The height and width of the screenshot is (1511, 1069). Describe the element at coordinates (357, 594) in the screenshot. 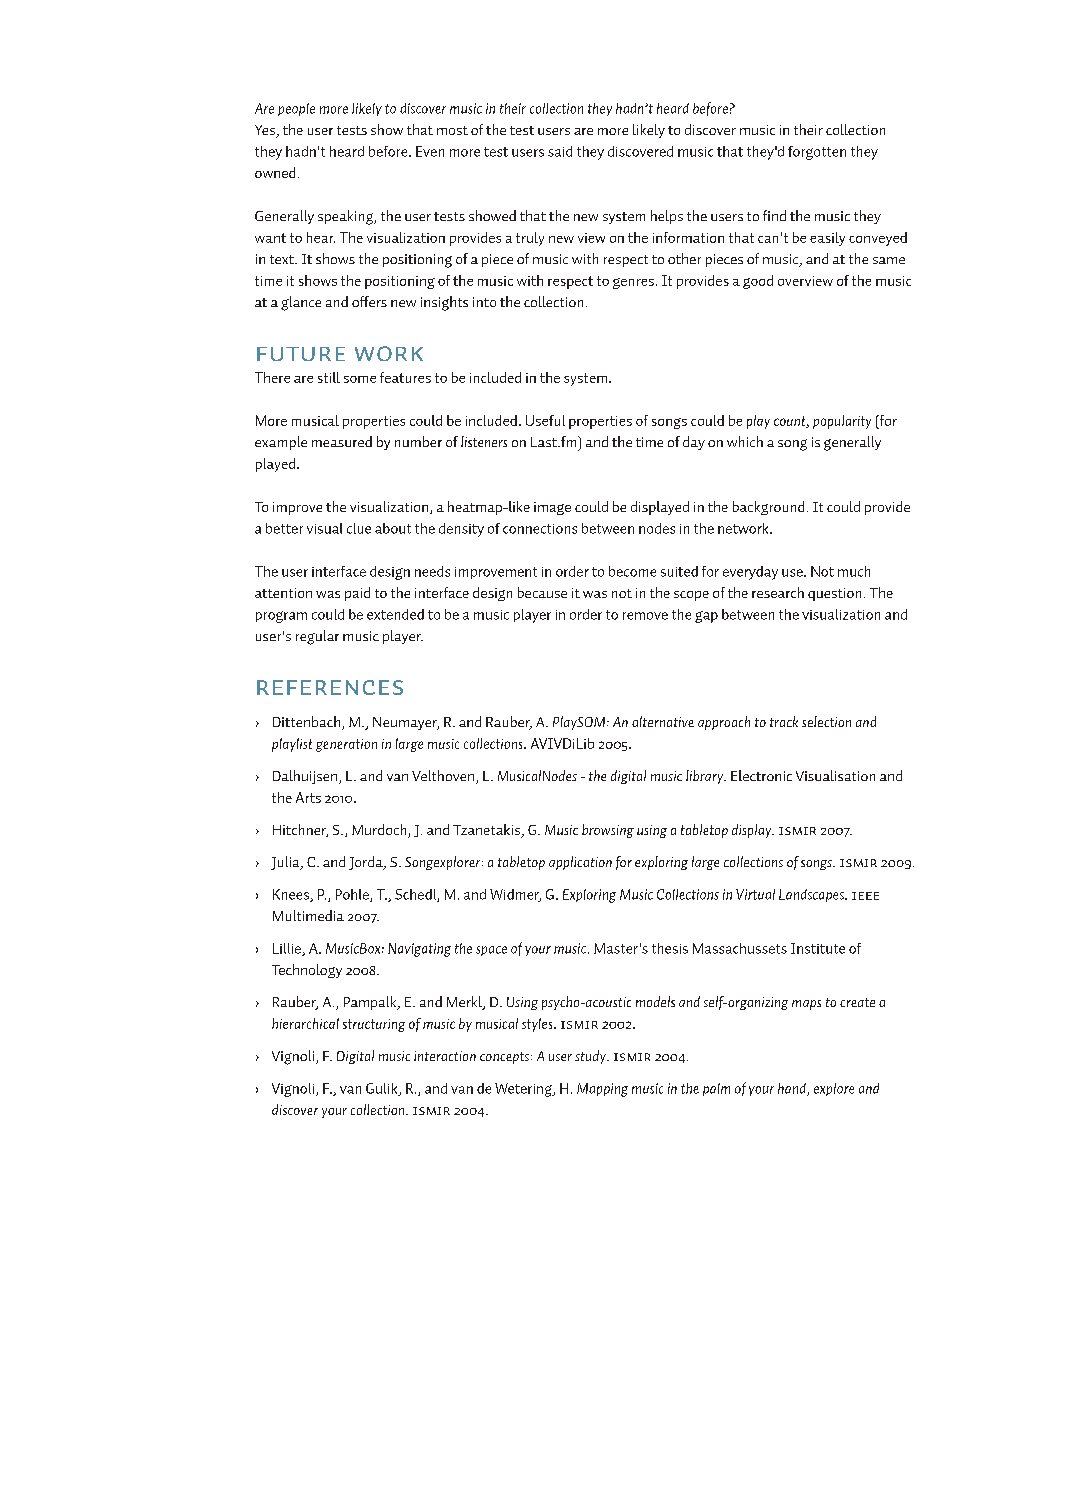

I see `paid` at that location.
